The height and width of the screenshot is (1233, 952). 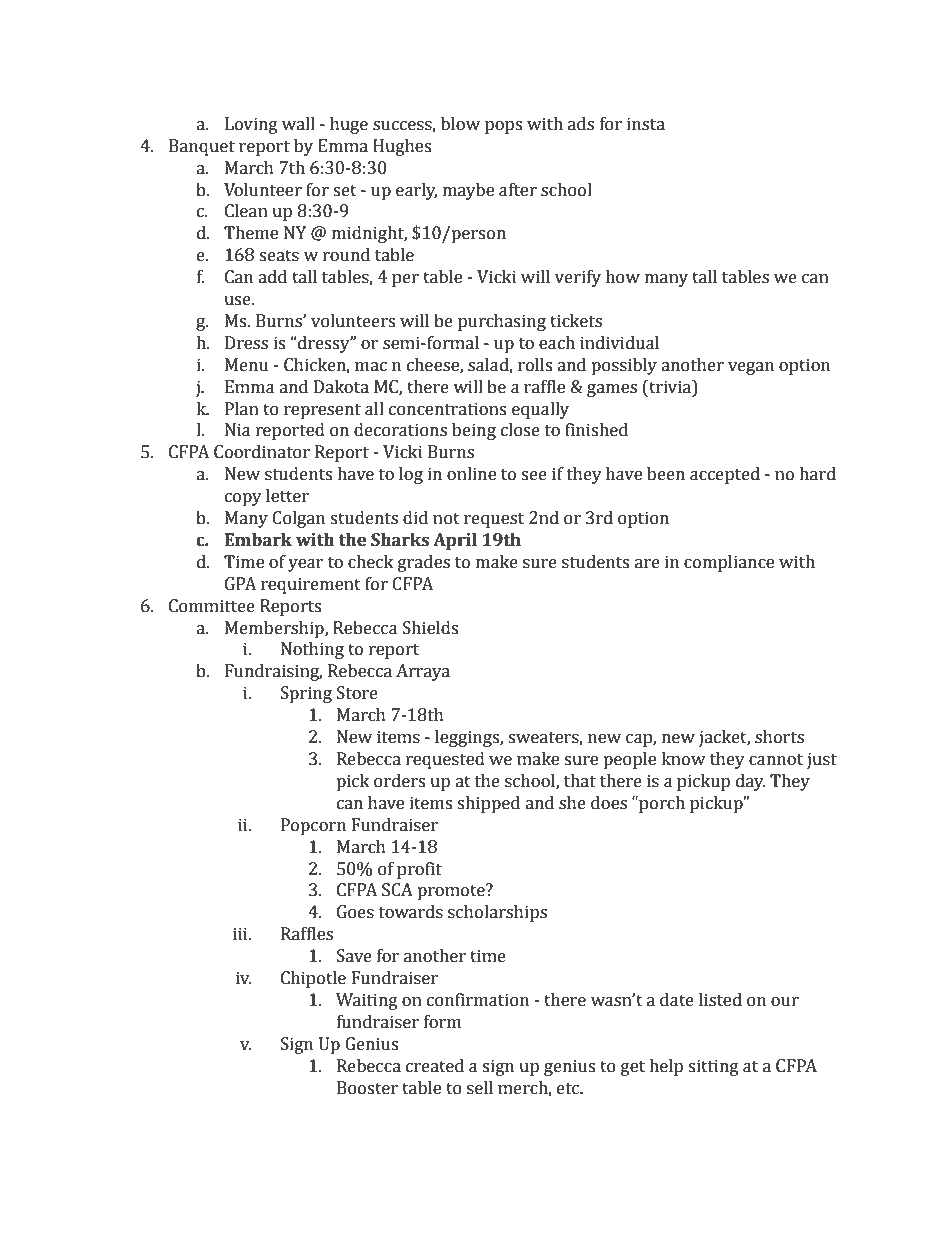 What do you see at coordinates (480, 1088) in the screenshot?
I see `sell` at bounding box center [480, 1088].
